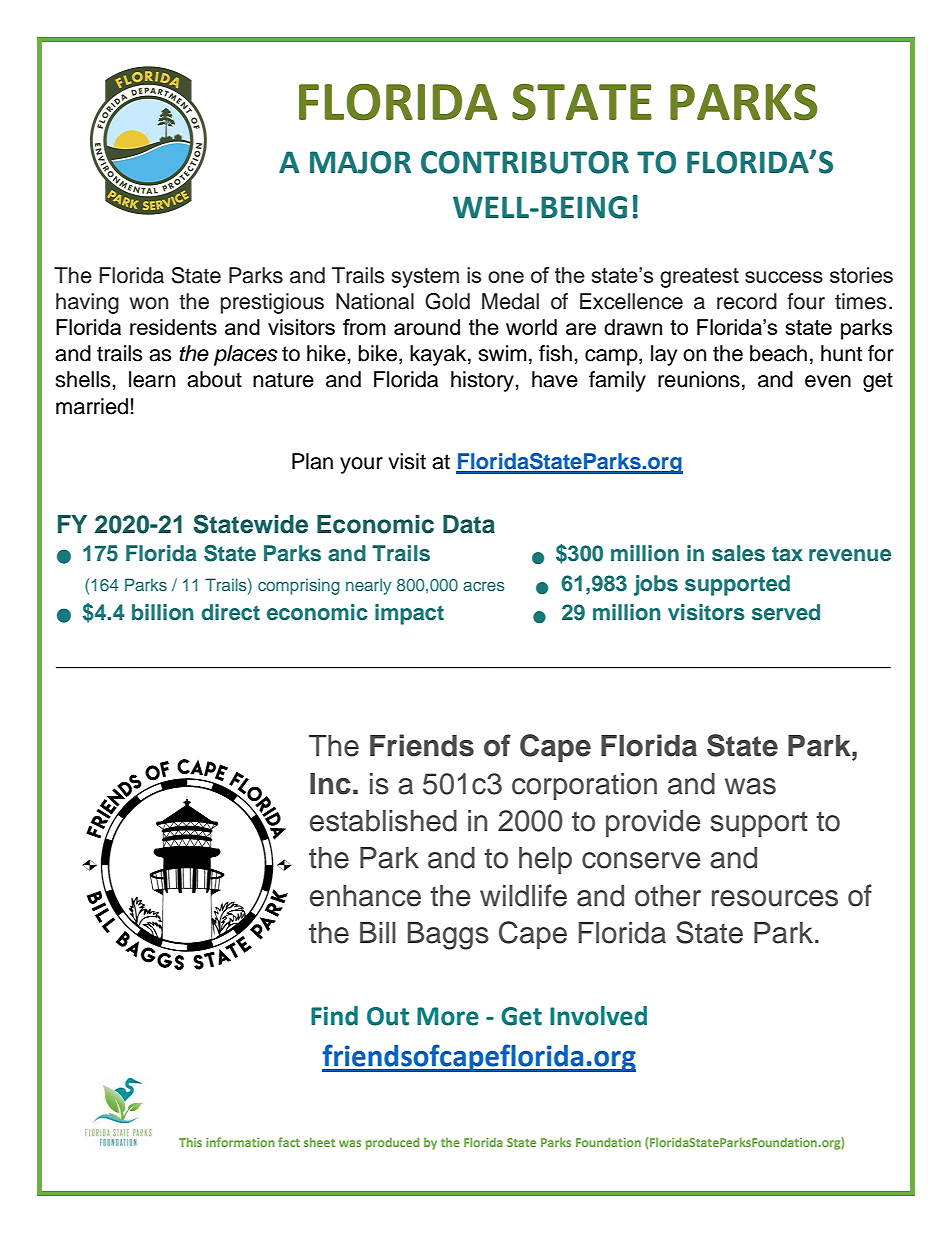 The width and height of the page is (952, 1233). I want to click on produced, so click(393, 1143).
